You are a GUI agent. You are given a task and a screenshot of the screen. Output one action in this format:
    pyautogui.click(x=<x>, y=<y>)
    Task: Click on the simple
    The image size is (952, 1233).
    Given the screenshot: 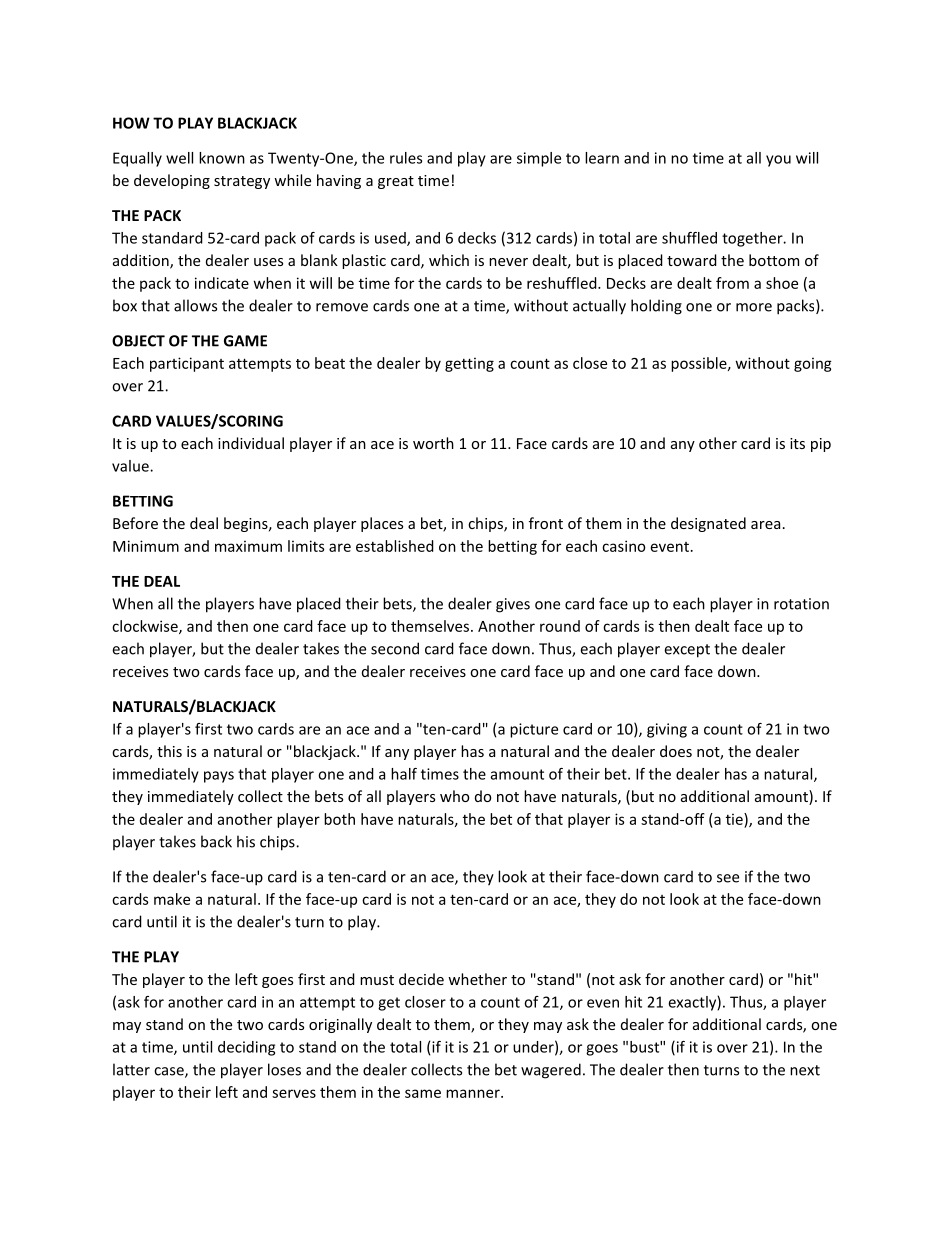 What is the action you would take?
    pyautogui.click(x=539, y=159)
